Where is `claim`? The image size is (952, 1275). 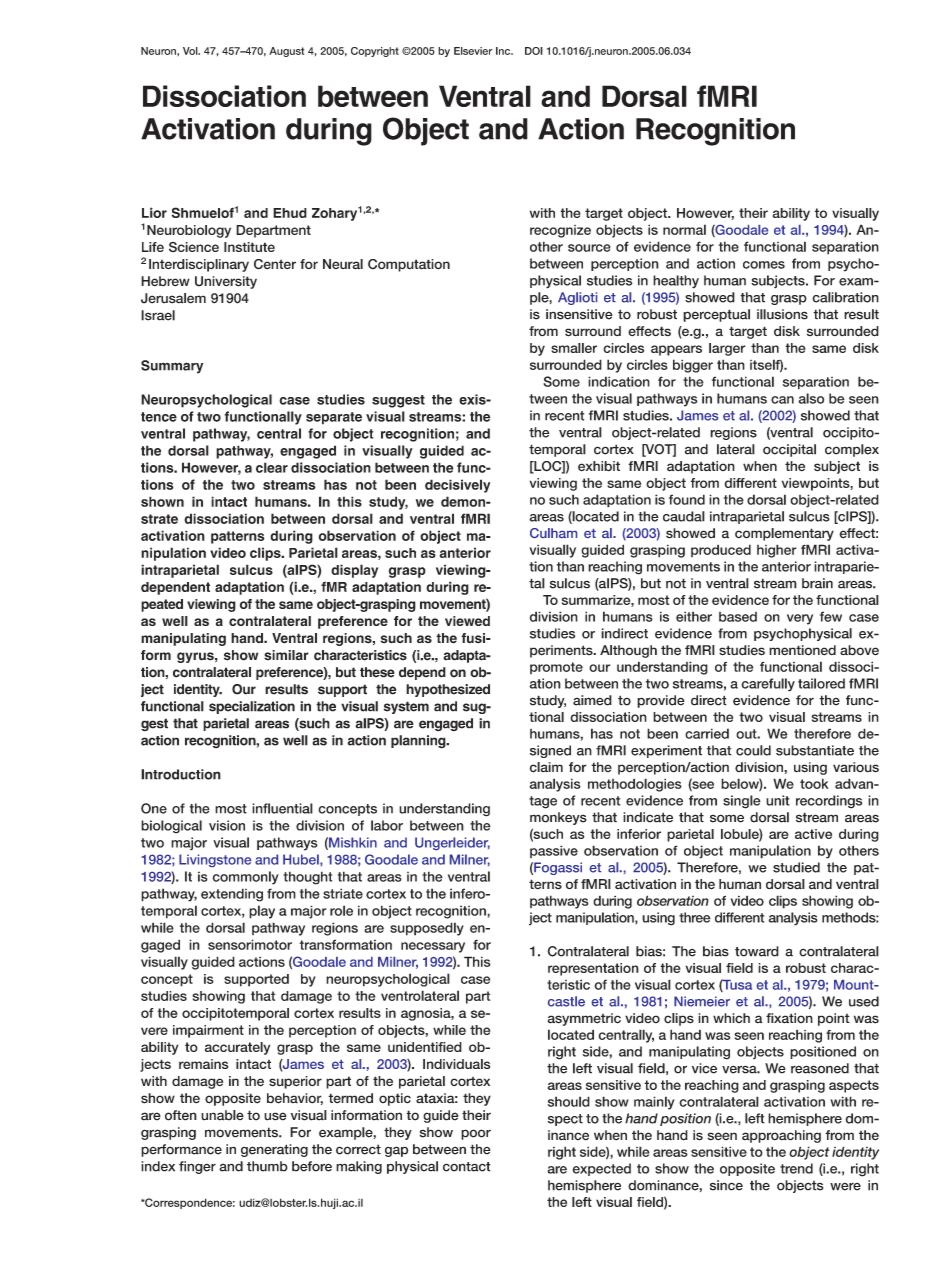
claim is located at coordinates (546, 767).
